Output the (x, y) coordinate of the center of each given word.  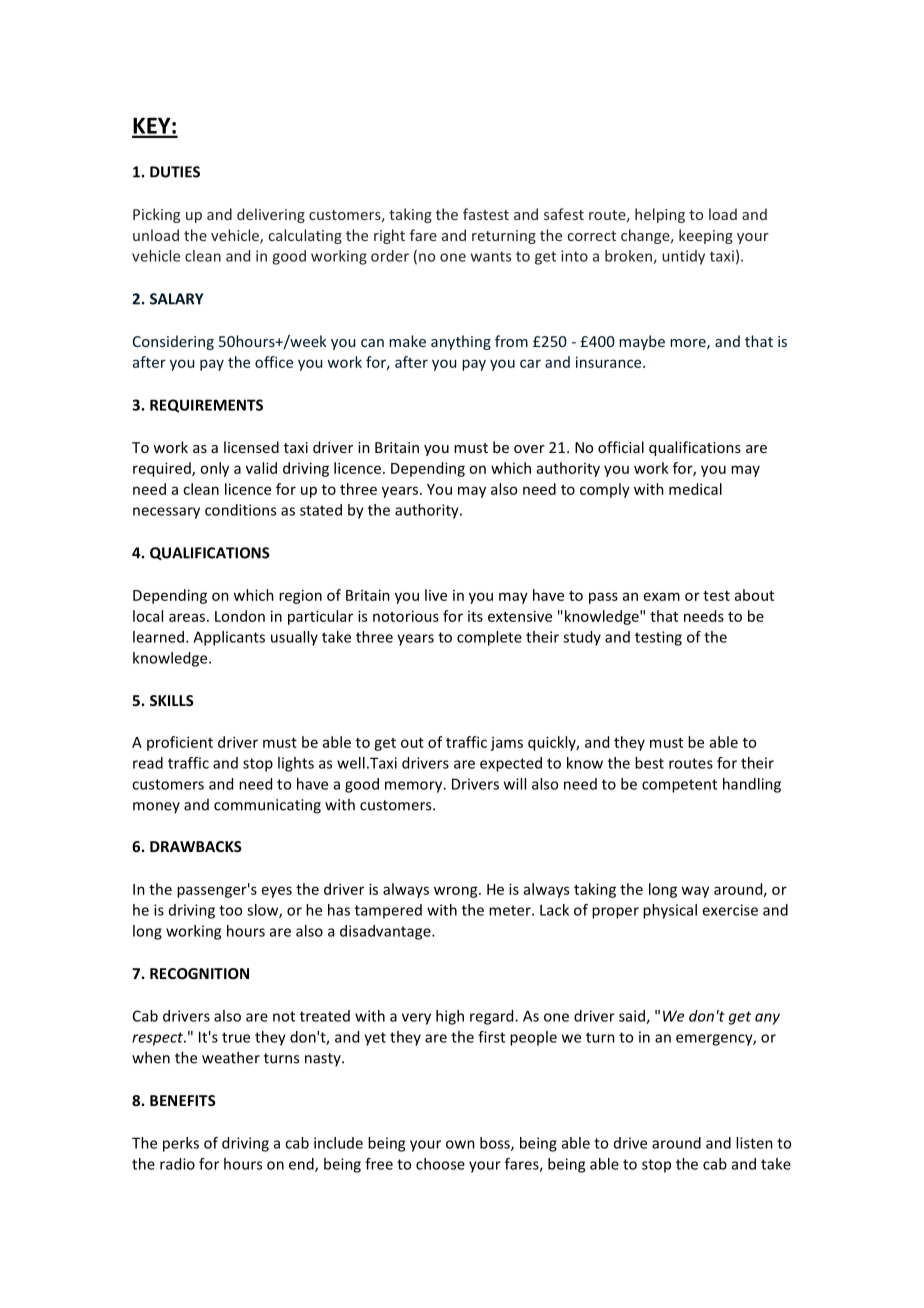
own (460, 1144)
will (515, 784)
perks (181, 1144)
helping (660, 215)
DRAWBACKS (196, 846)
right (389, 236)
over (529, 449)
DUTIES (175, 172)
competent (679, 786)
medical (695, 489)
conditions (240, 510)
